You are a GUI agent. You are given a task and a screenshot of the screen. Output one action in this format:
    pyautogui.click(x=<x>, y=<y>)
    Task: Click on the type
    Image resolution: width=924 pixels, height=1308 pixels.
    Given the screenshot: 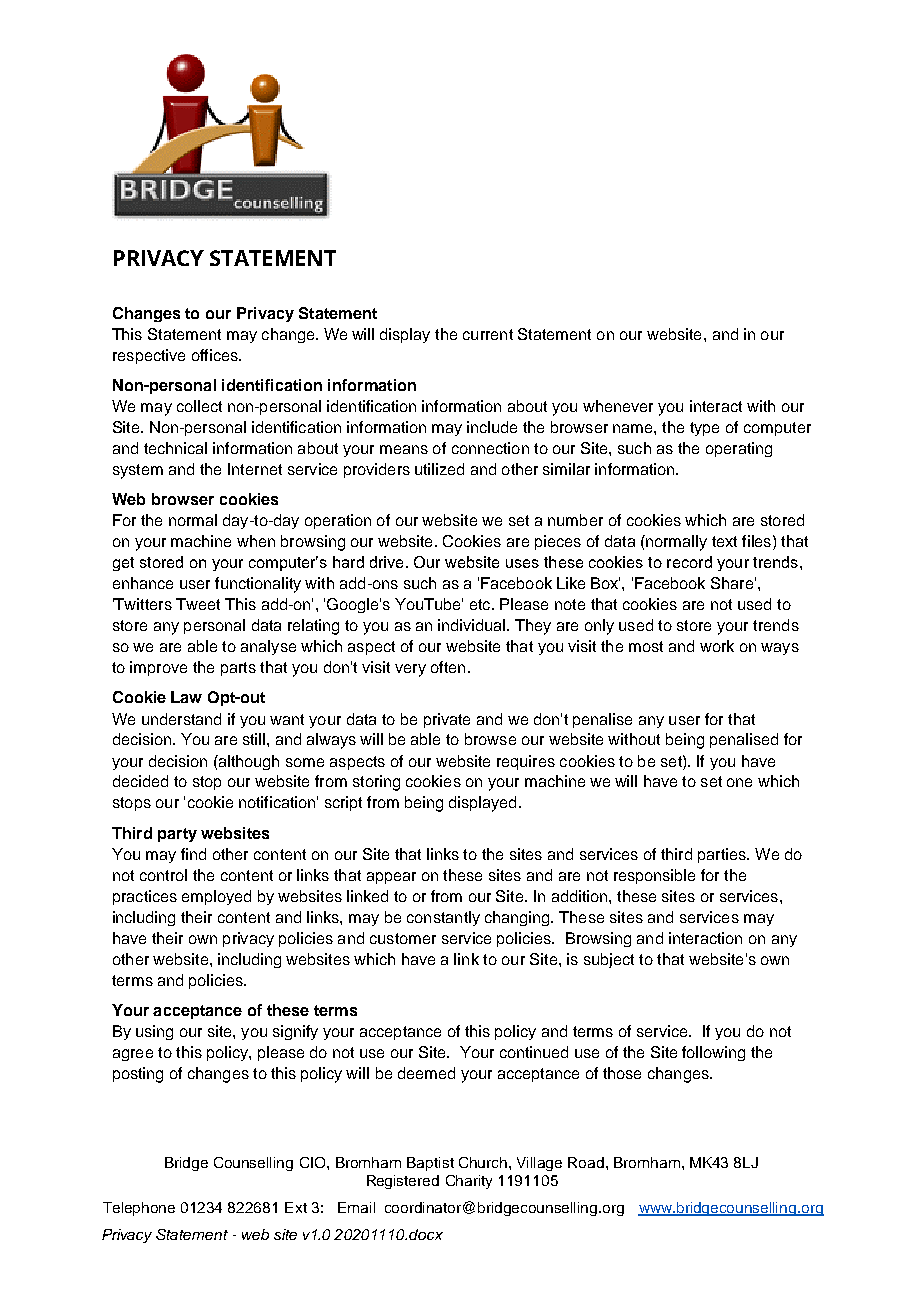 What is the action you would take?
    pyautogui.click(x=704, y=429)
